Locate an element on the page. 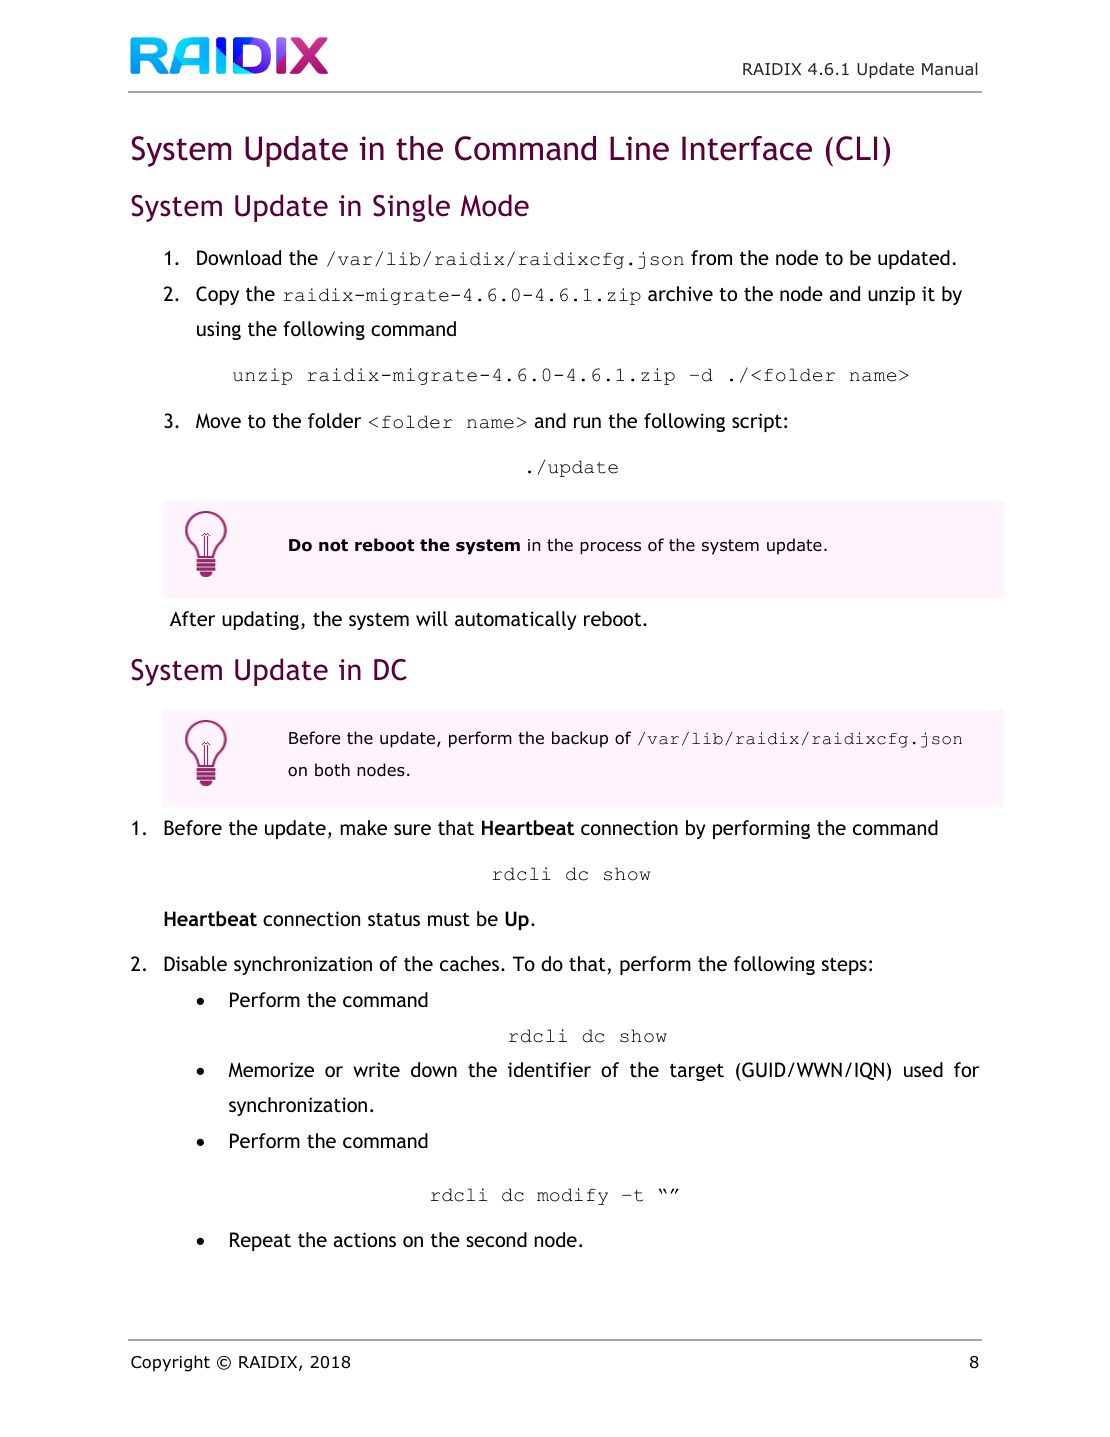 The width and height of the image is (1110, 1437). both is located at coordinates (332, 770).
